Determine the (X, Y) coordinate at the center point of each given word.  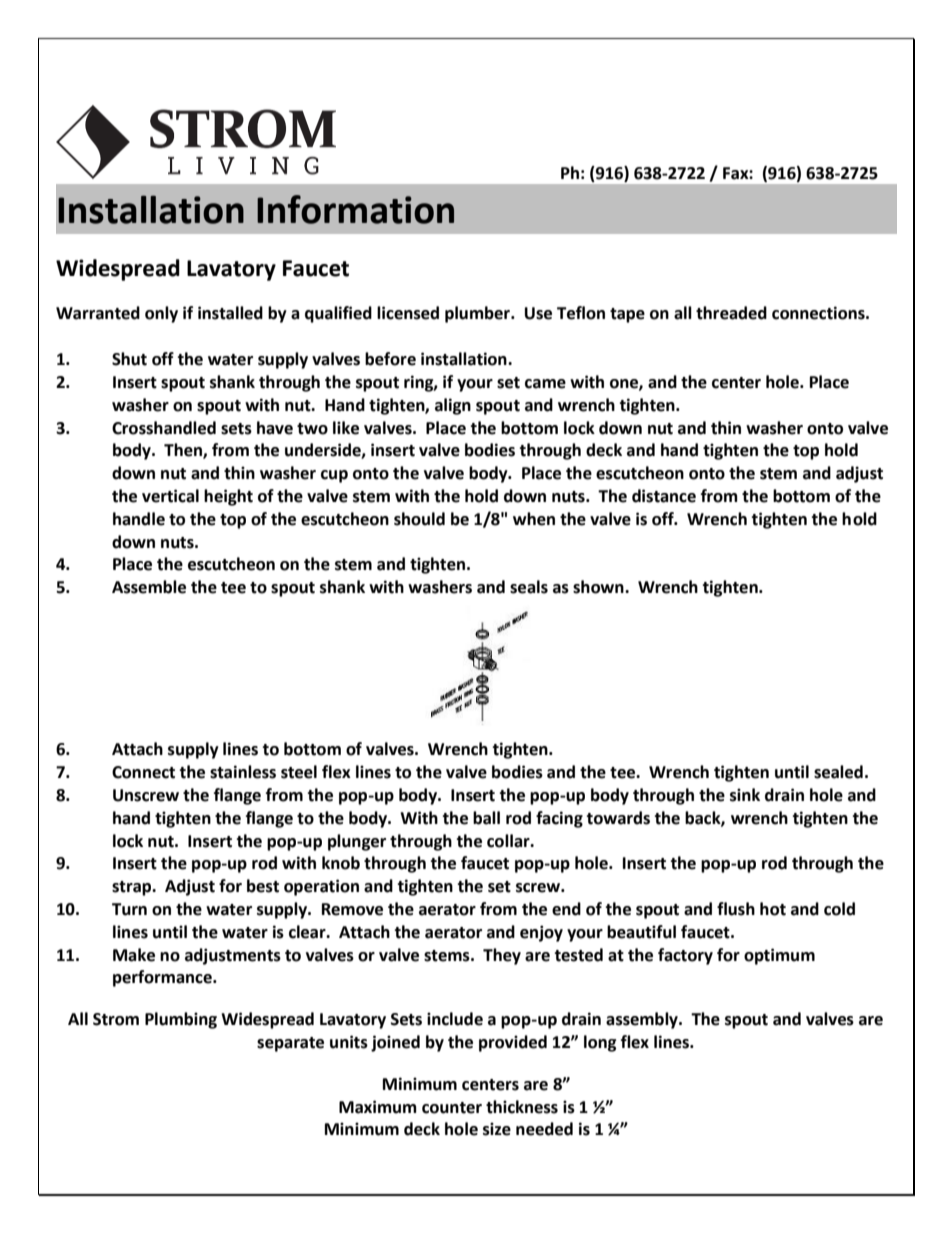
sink (745, 795)
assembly (643, 1020)
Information (355, 209)
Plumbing (181, 1020)
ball (486, 818)
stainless (243, 772)
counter (452, 1108)
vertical (170, 496)
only (161, 314)
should (419, 519)
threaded (731, 313)
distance (664, 496)
